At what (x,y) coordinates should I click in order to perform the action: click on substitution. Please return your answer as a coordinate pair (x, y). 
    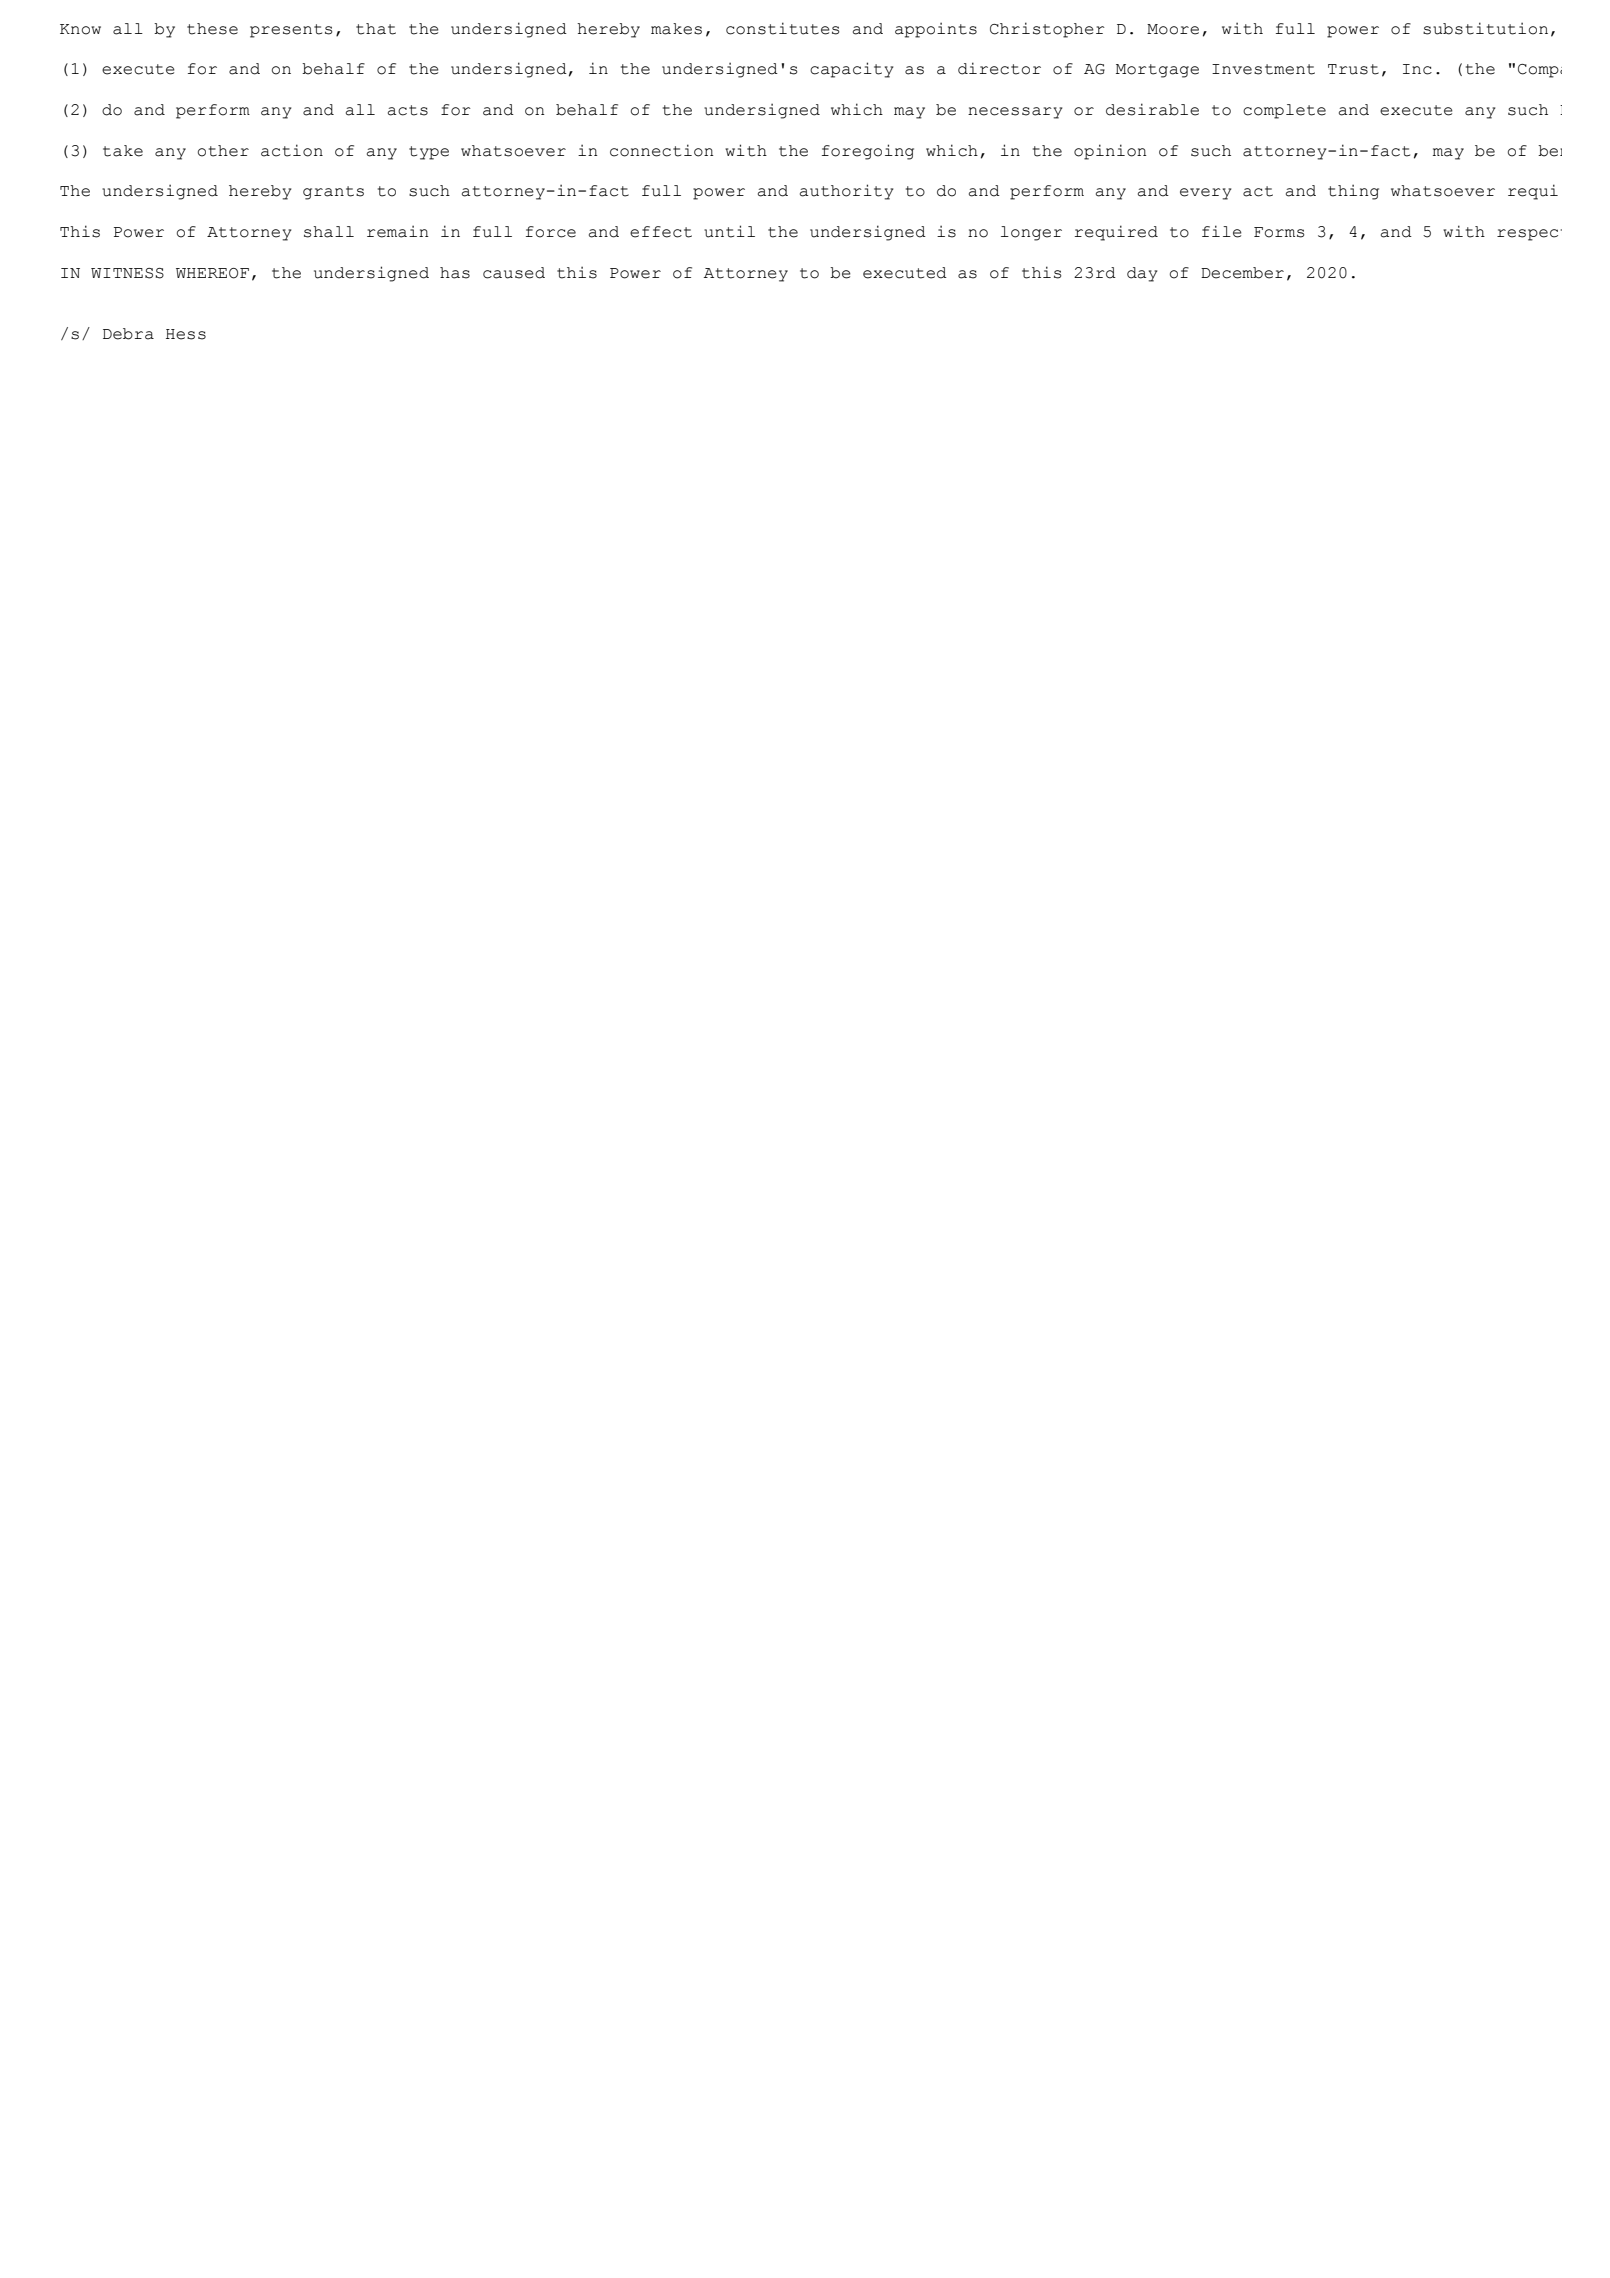
    Looking at the image, I should click on (1485, 28).
